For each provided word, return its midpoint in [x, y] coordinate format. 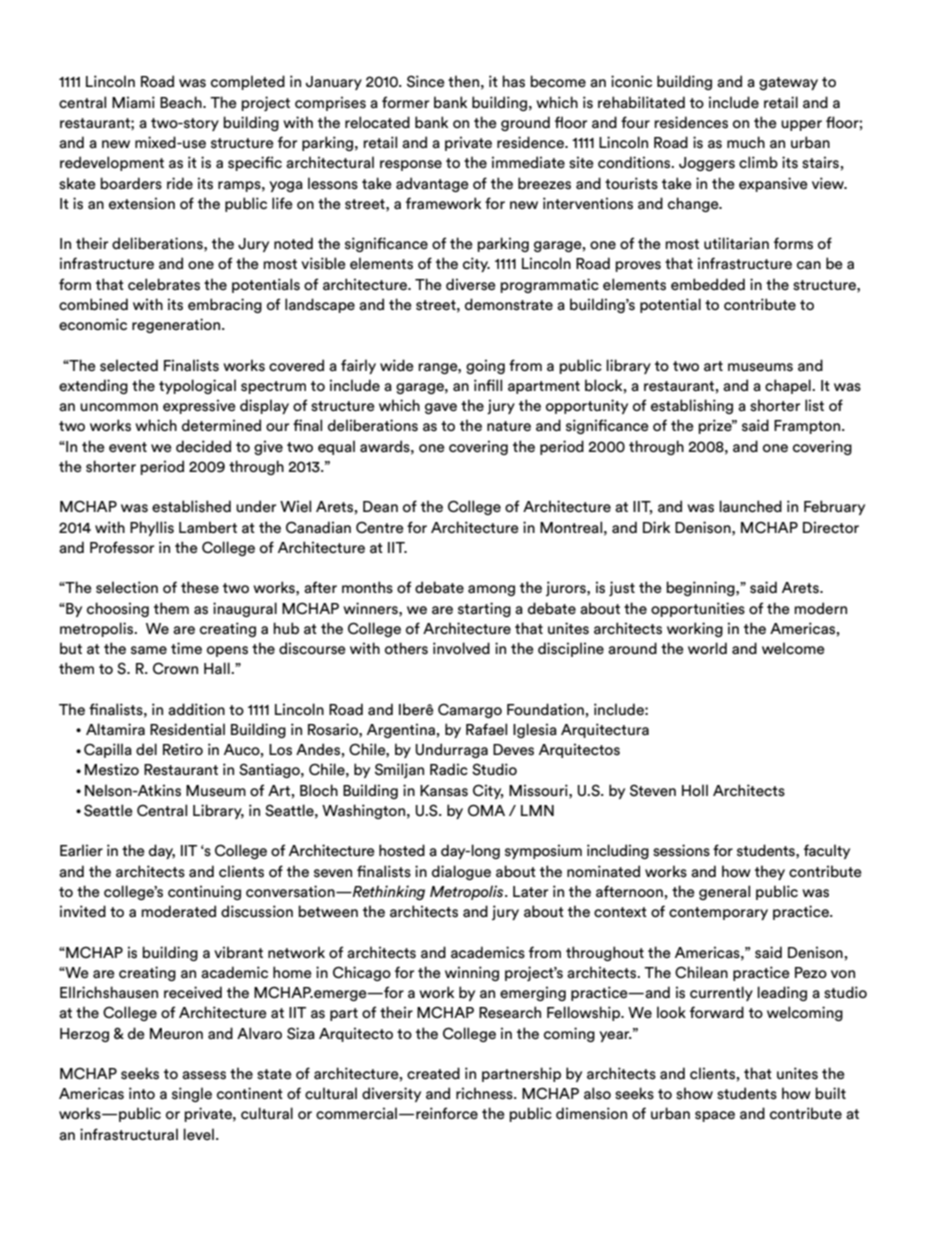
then [463, 81]
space [715, 1116]
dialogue [461, 872]
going [485, 366]
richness [485, 1093]
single [192, 1094]
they [770, 872]
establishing [692, 406]
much [746, 142]
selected [129, 365]
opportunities [698, 609]
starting [484, 609]
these [200, 587]
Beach [182, 102]
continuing [204, 892]
